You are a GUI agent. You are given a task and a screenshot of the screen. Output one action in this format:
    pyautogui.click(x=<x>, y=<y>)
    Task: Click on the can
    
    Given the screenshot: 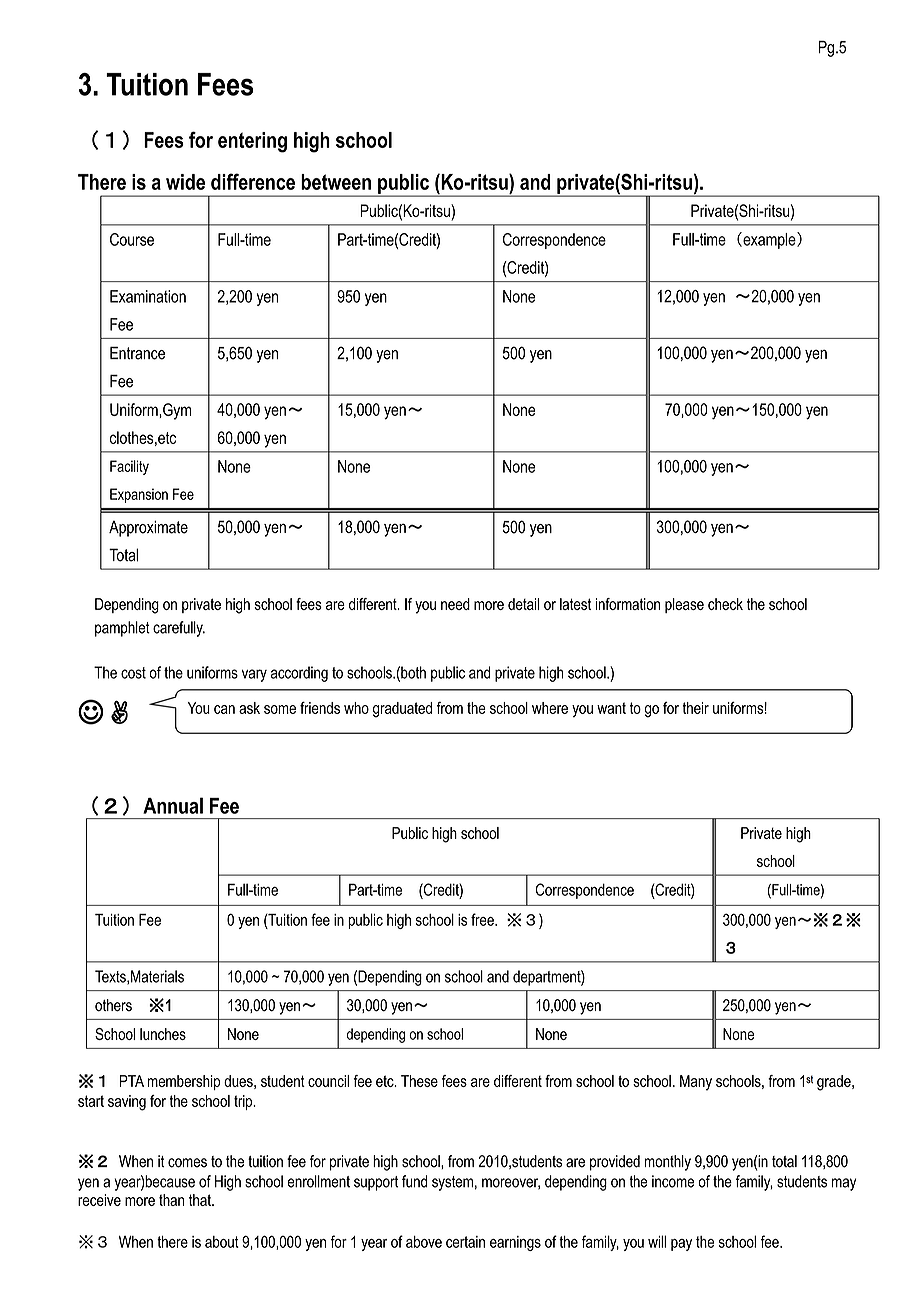 What is the action you would take?
    pyautogui.click(x=224, y=709)
